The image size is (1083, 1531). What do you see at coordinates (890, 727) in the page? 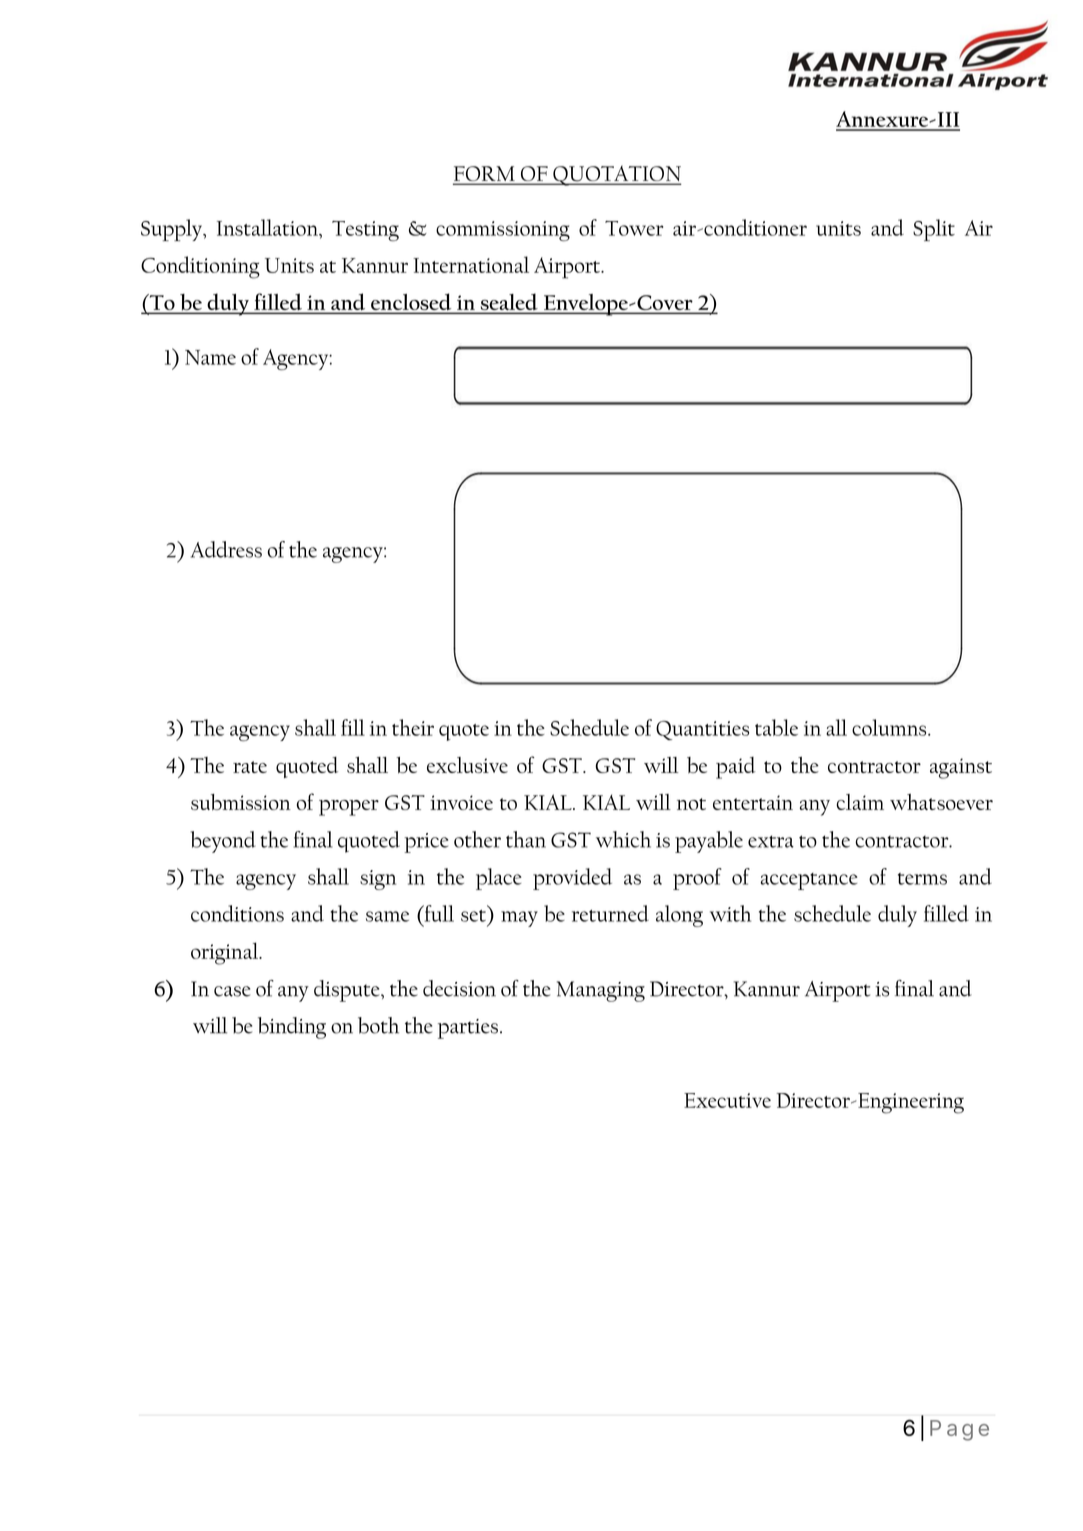
I see `columns` at bounding box center [890, 727].
